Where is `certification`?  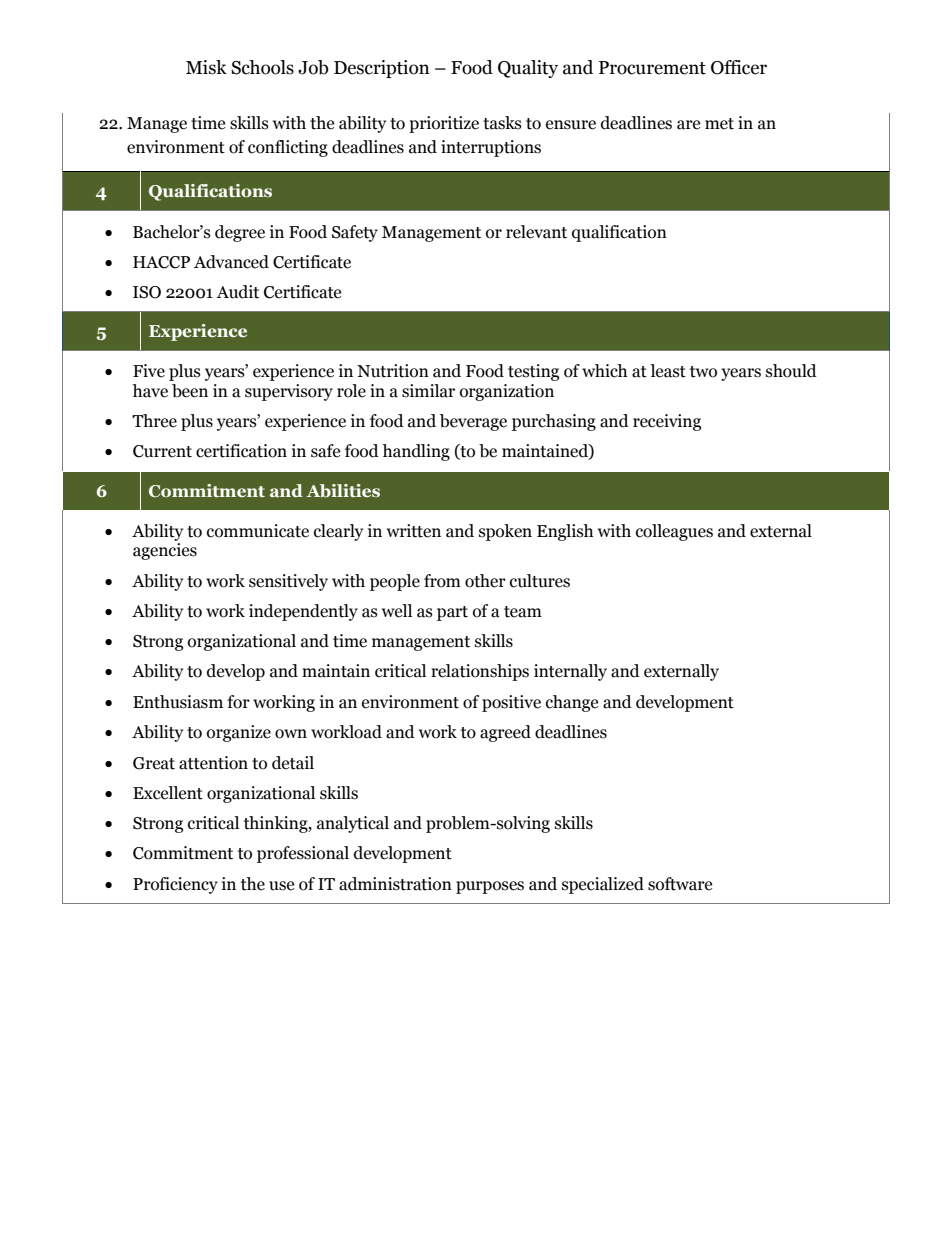 certification is located at coordinates (241, 451).
